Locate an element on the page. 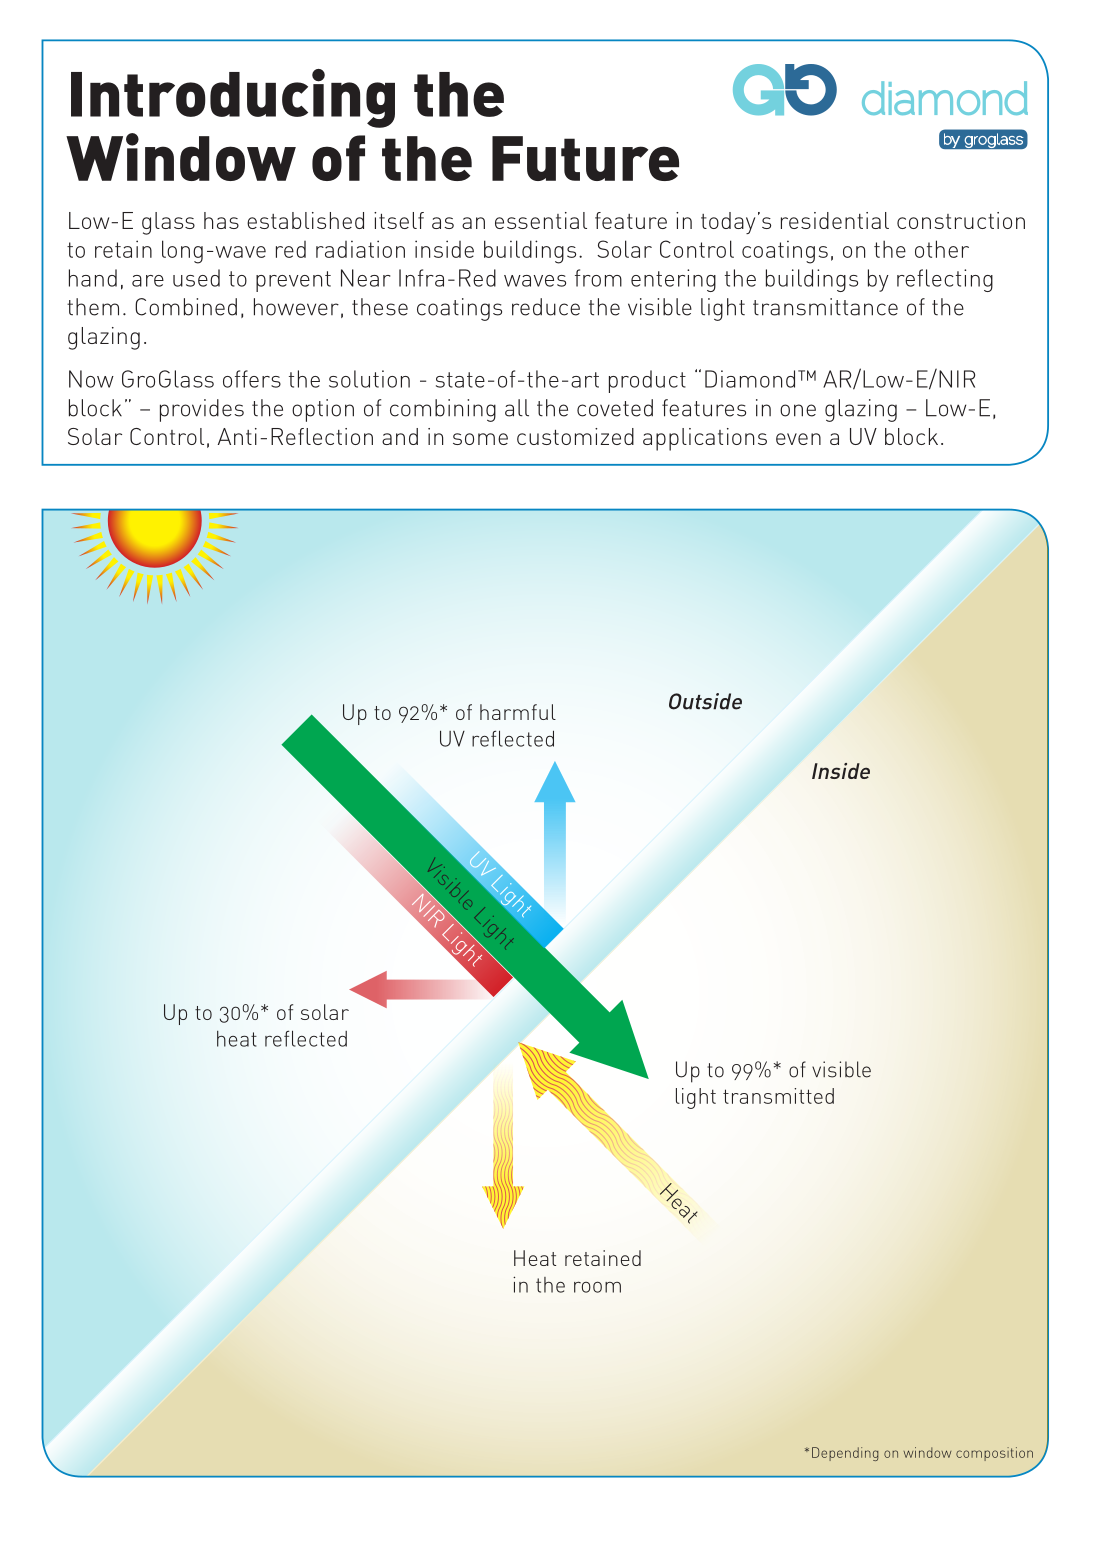 The width and height of the document is (1096, 1549). Depending is located at coordinates (845, 1454).
